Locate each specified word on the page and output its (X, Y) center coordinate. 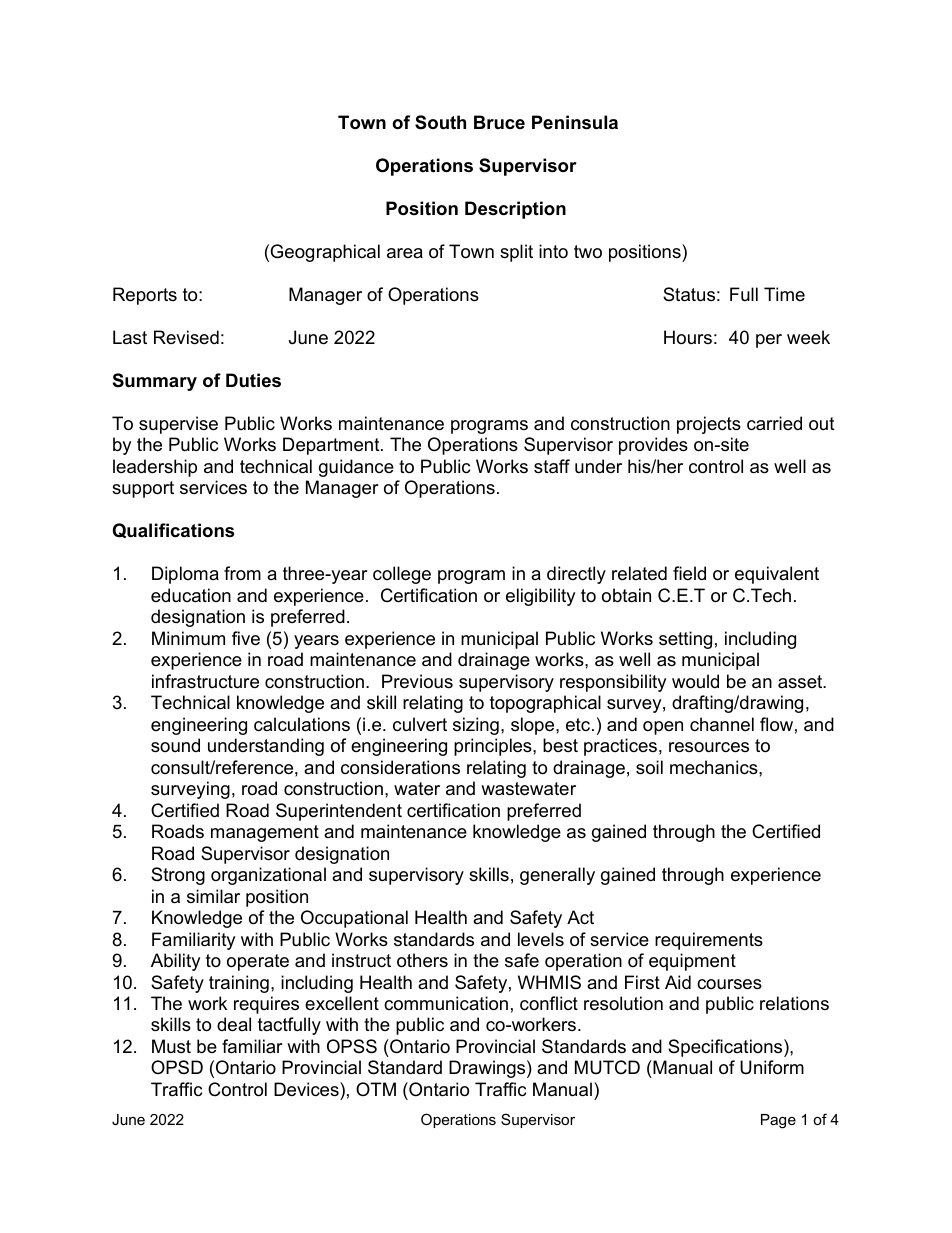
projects (709, 425)
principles (494, 747)
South (440, 122)
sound (175, 745)
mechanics (715, 767)
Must (171, 1046)
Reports (145, 296)
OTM (376, 1089)
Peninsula (575, 122)
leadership (155, 468)
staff (552, 466)
